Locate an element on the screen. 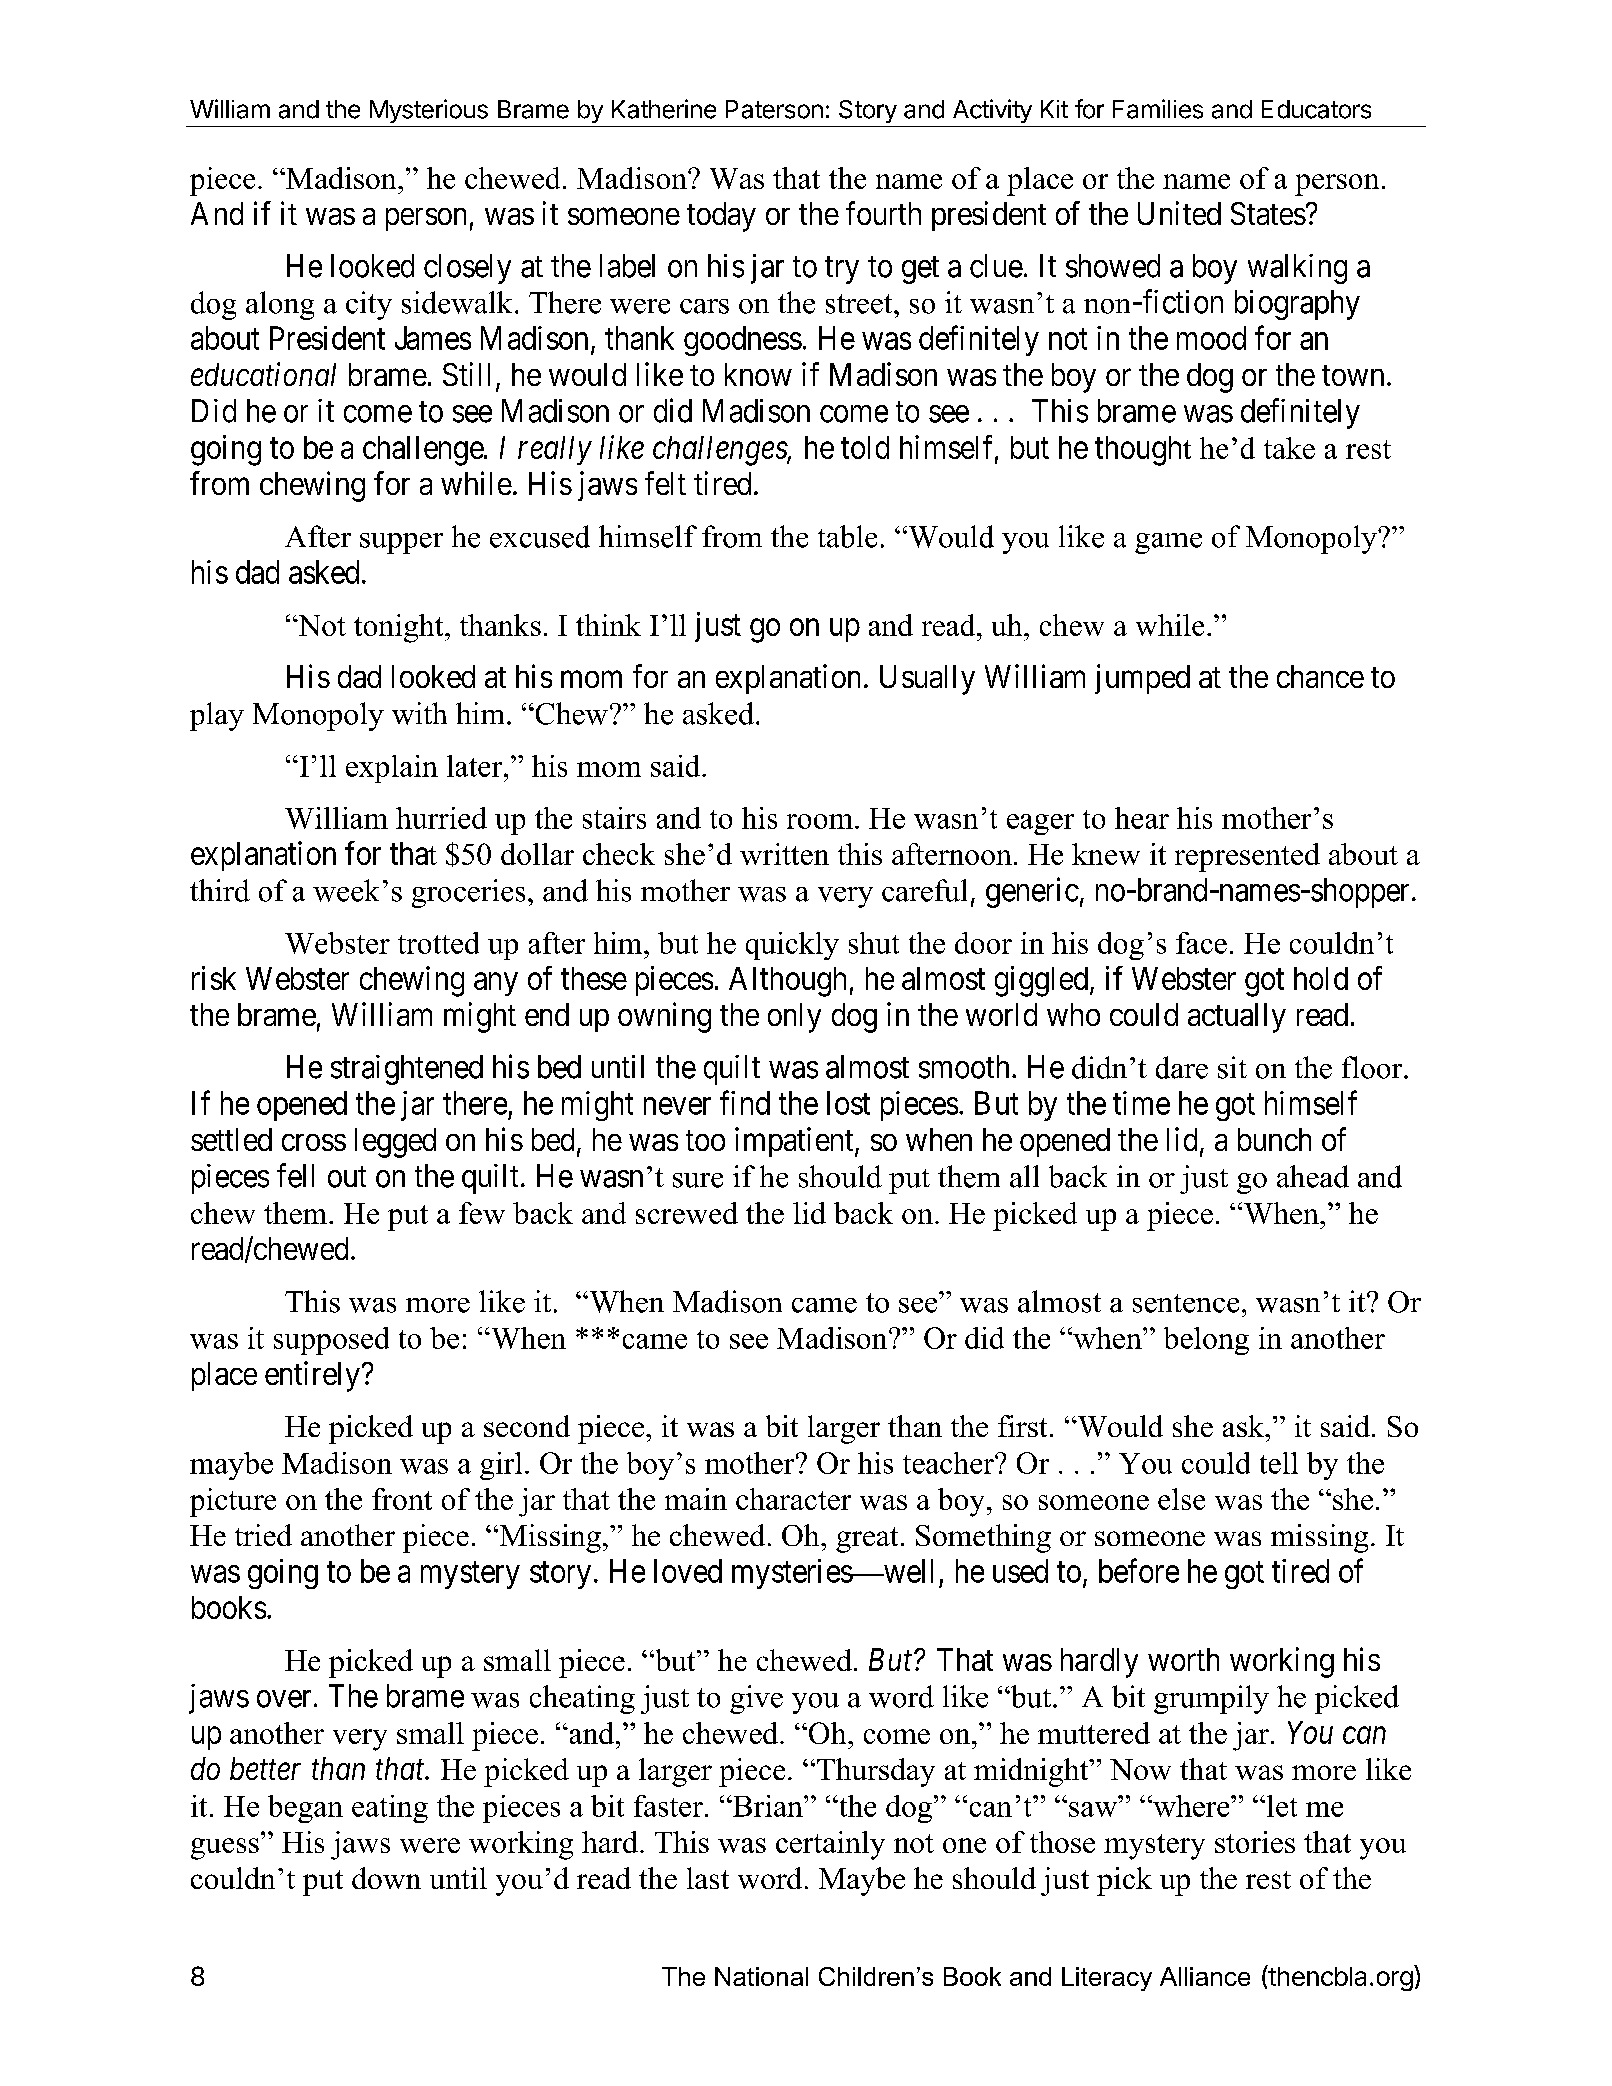 Image resolution: width=1612 pixels, height=2086 pixels. down is located at coordinates (386, 1878).
